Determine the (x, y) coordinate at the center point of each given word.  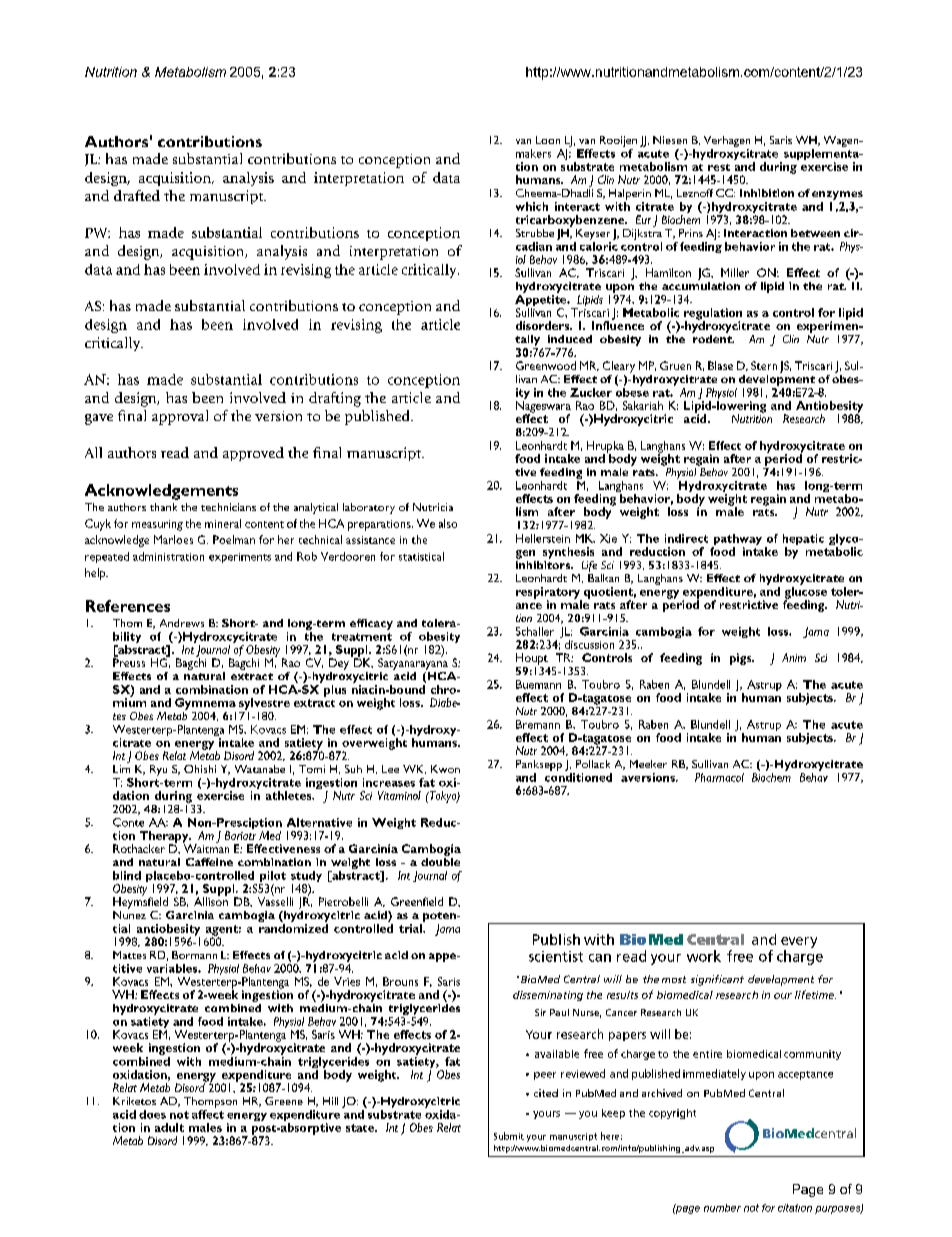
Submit (509, 1136)
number (722, 1208)
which (532, 206)
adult (169, 1127)
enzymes (837, 197)
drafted (137, 195)
